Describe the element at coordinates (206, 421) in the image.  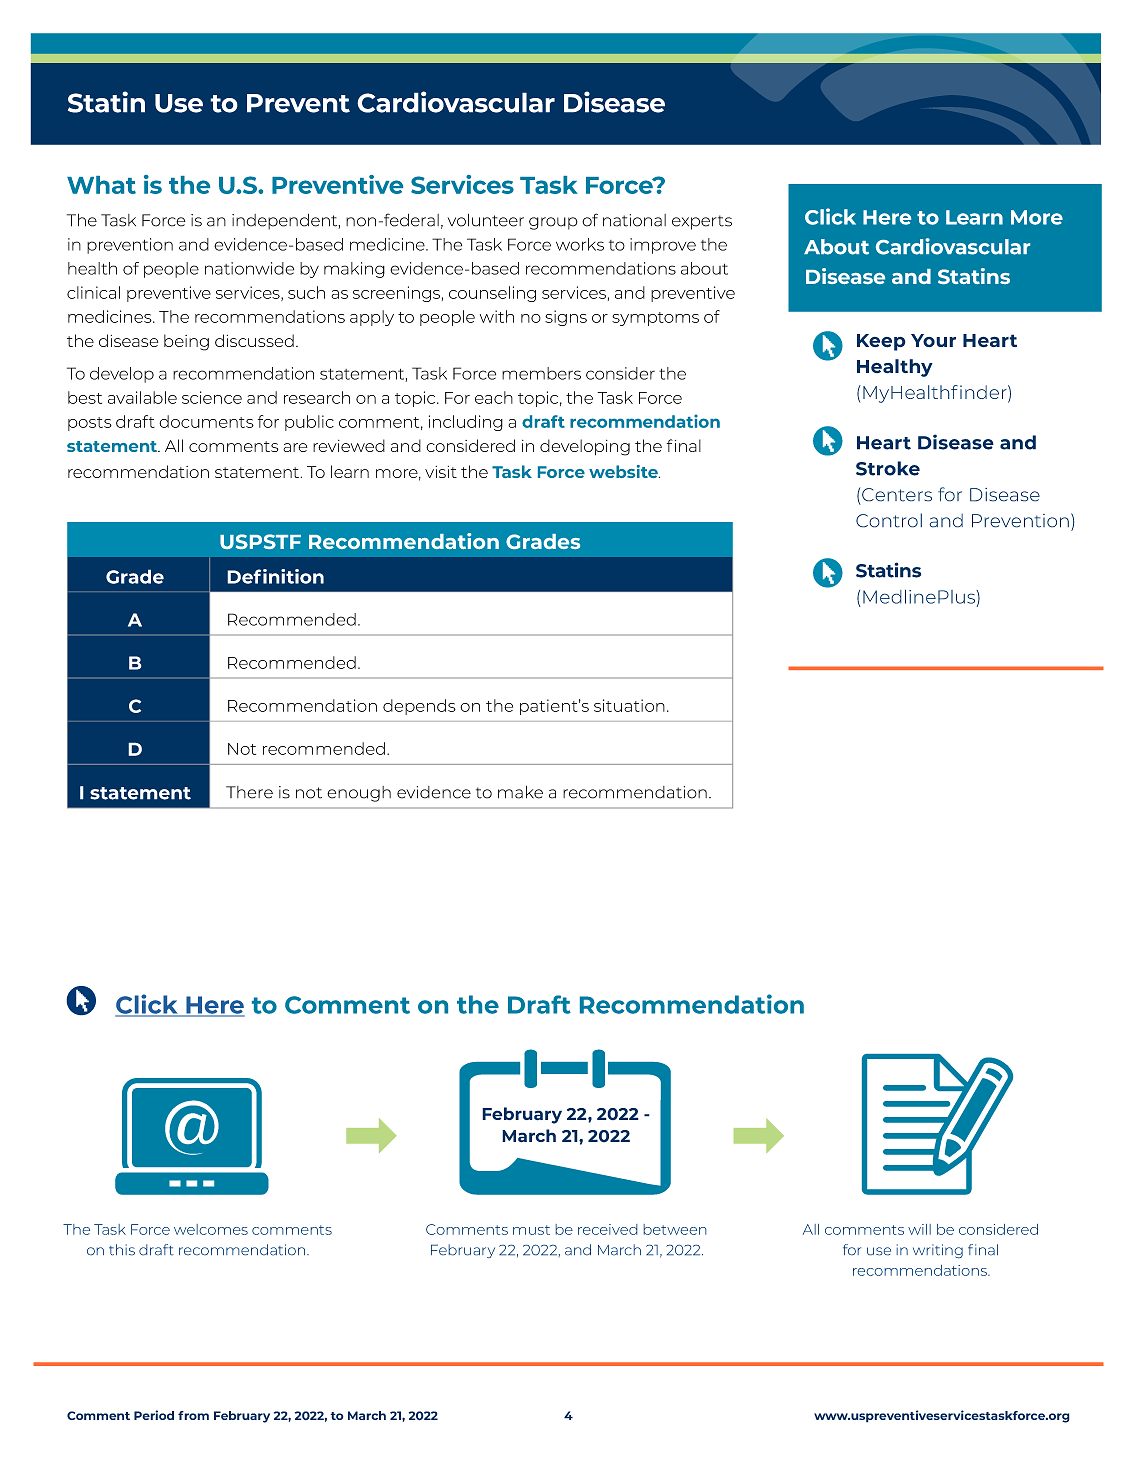
I see `documents` at that location.
